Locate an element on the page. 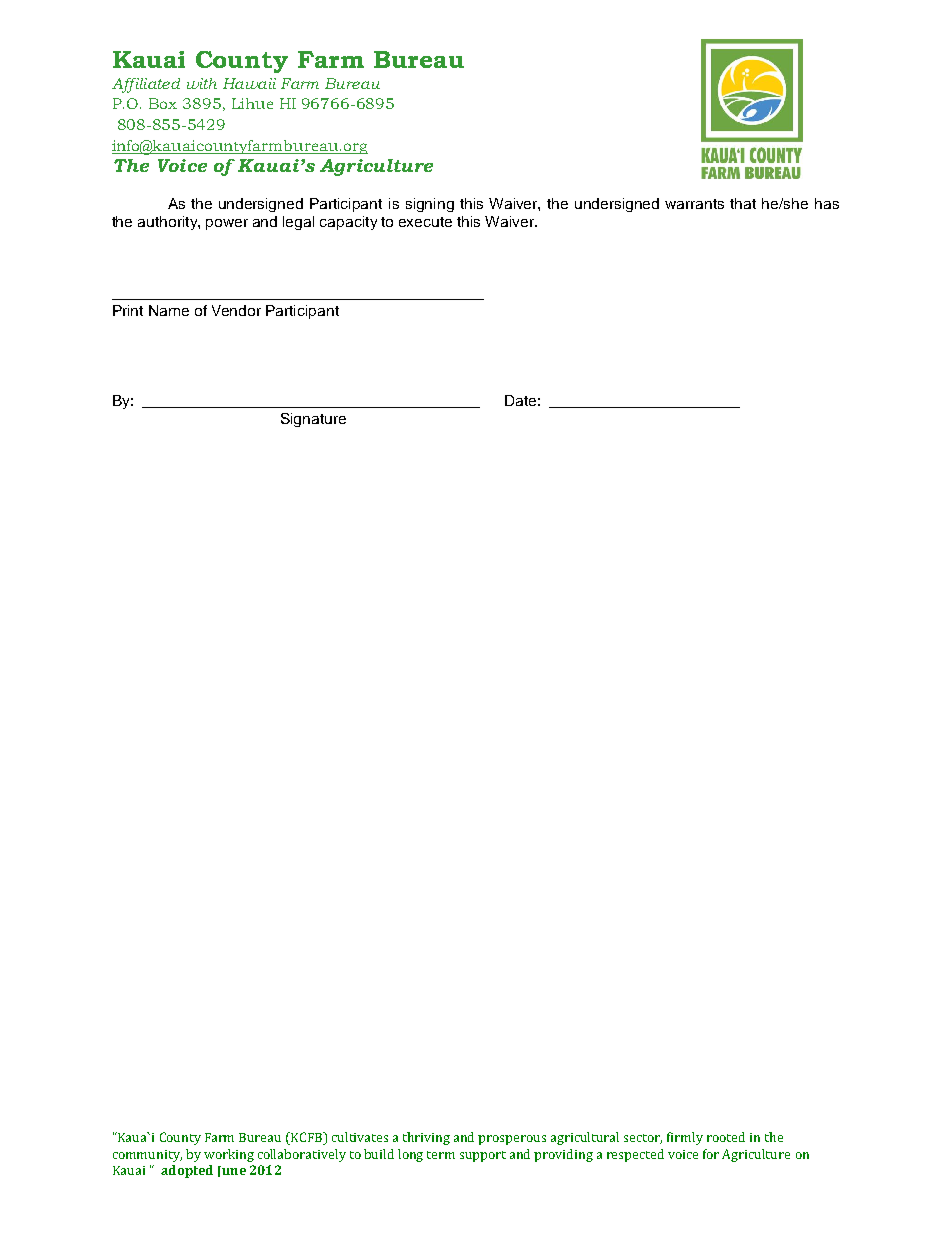 Image resolution: width=952 pixels, height=1233 pixels. thriving is located at coordinates (426, 1138).
